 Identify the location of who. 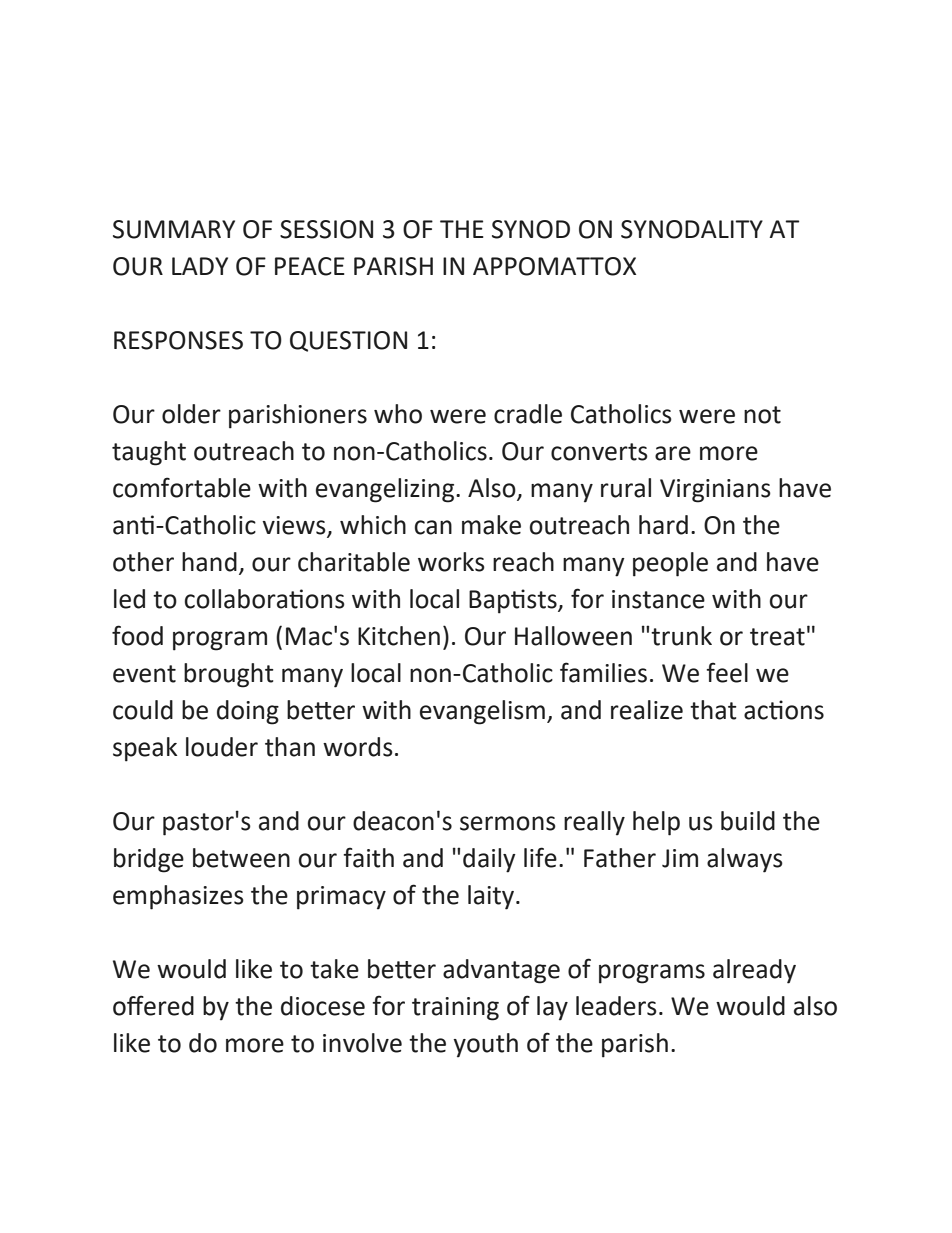
(398, 414).
